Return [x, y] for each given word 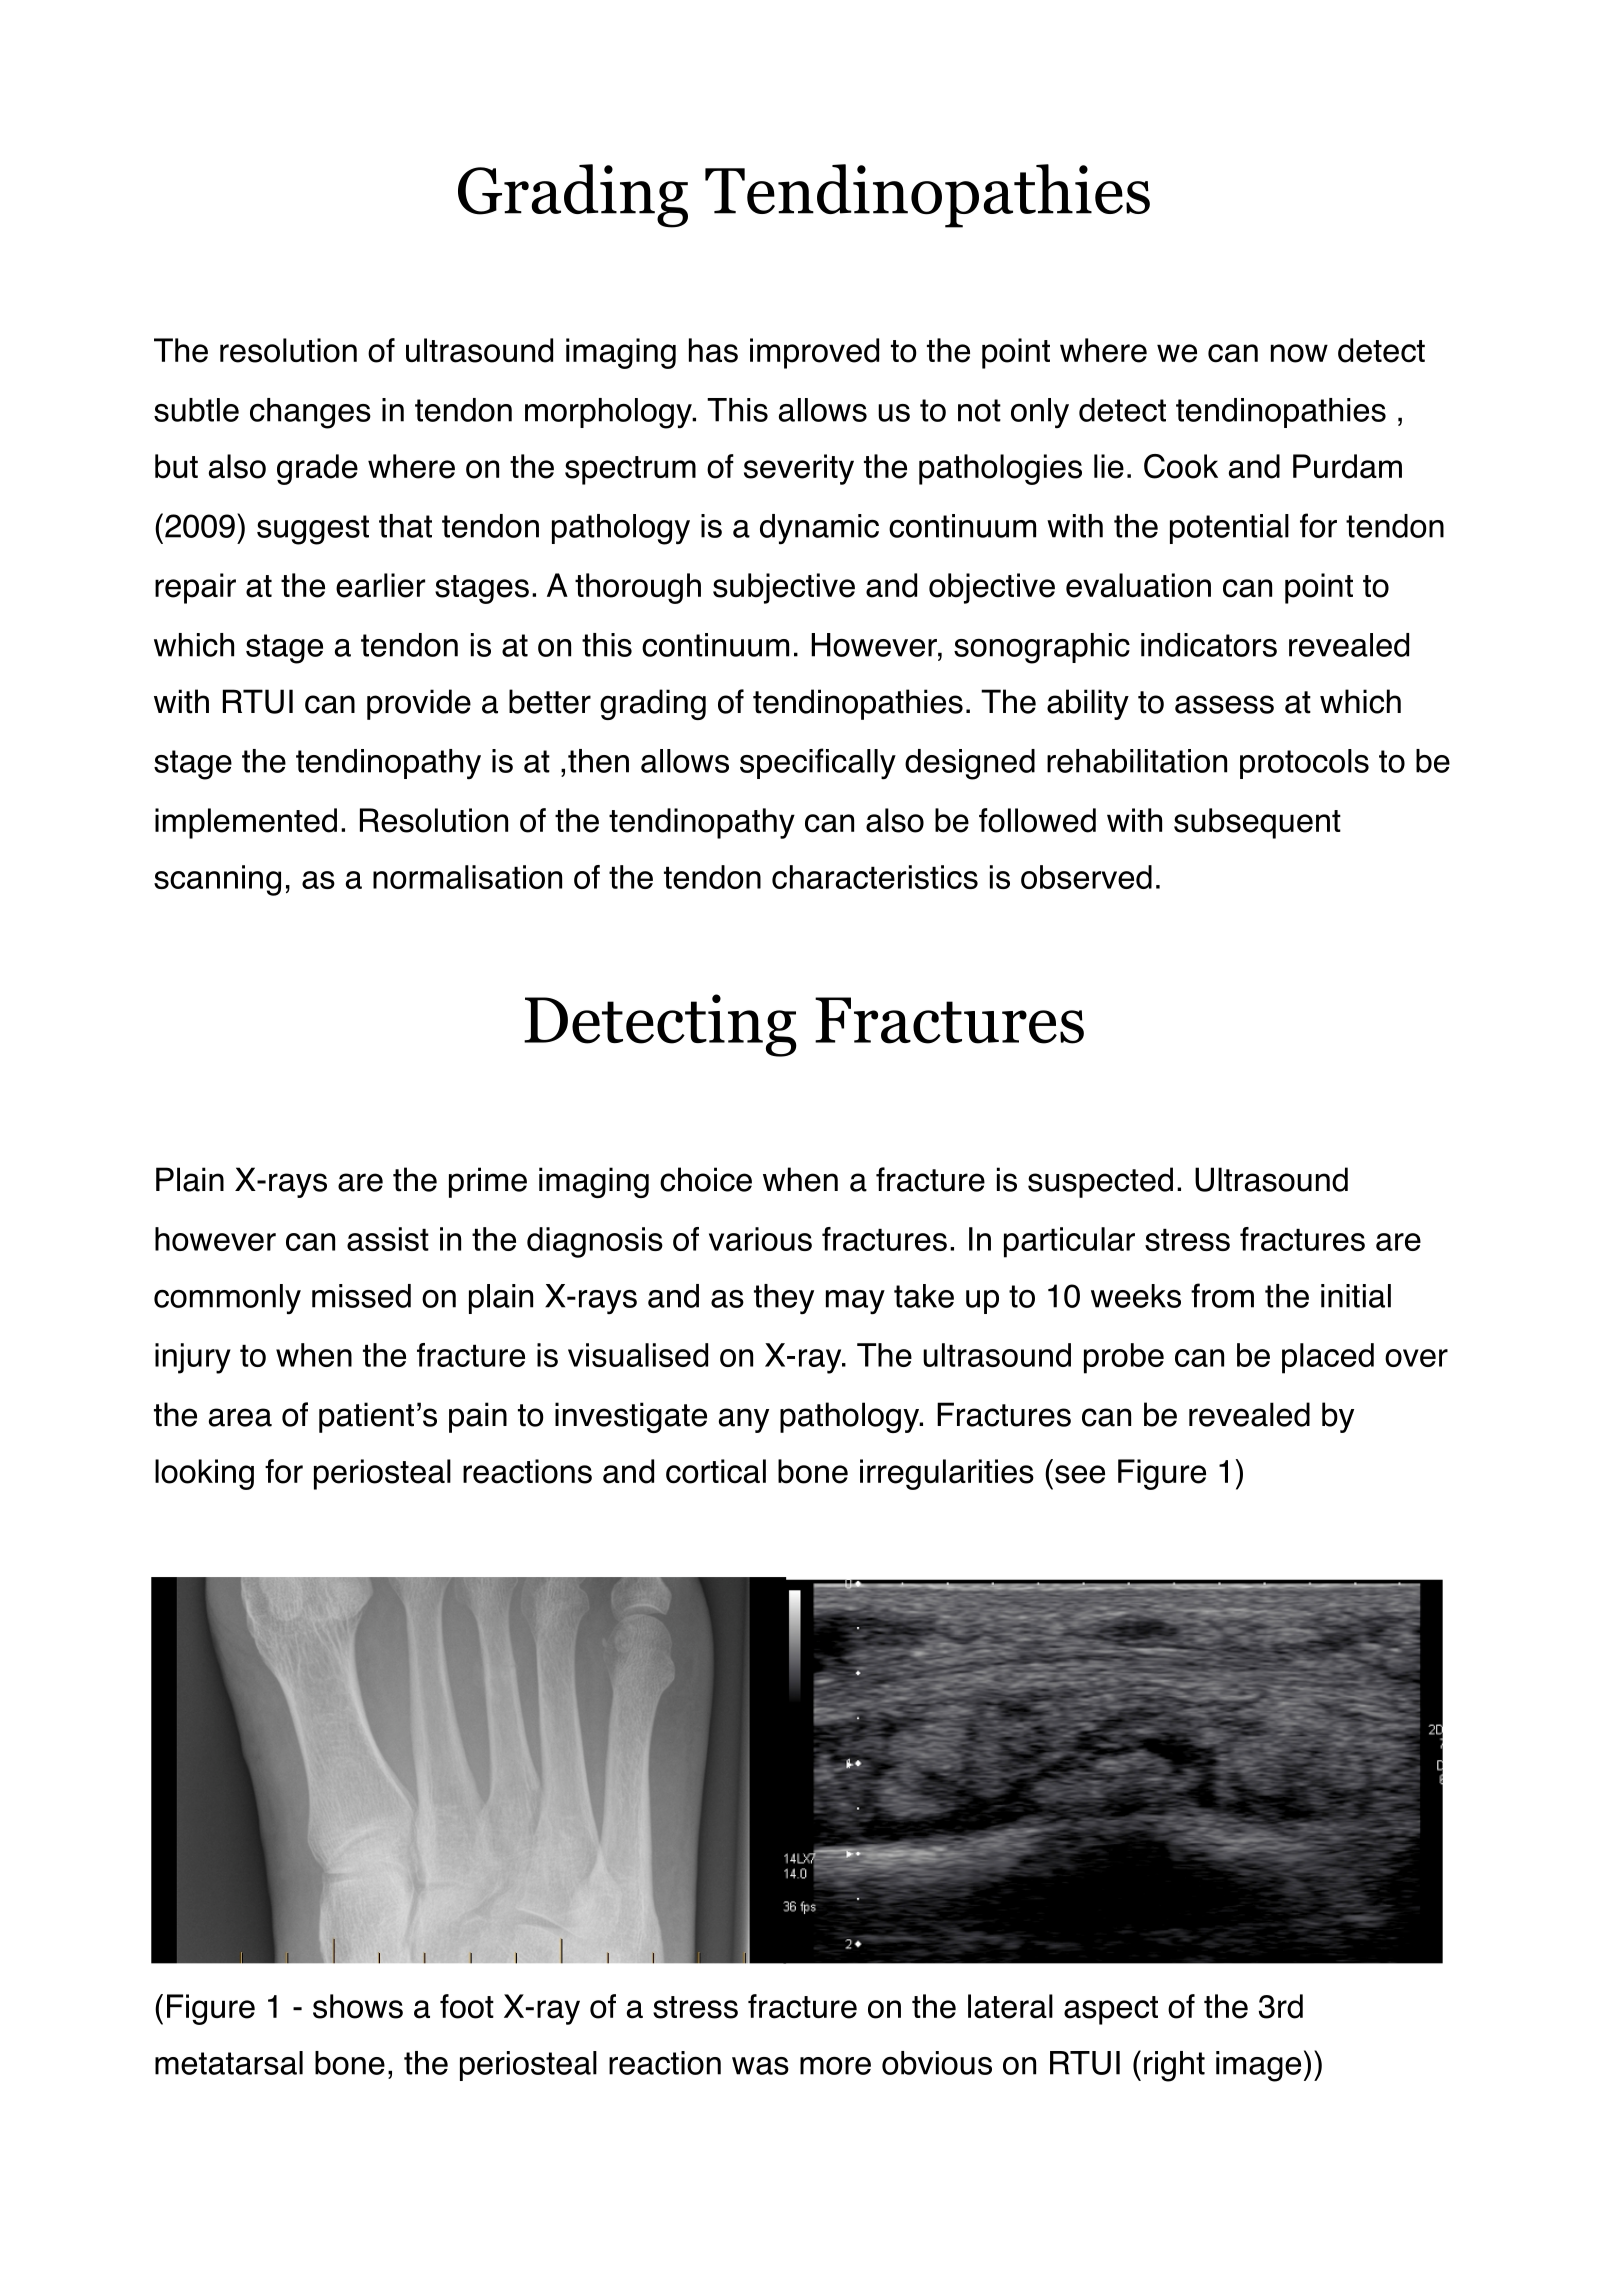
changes [310, 413]
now [1299, 353]
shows [358, 2006]
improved [814, 353]
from [1222, 1295]
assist [388, 1239]
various [760, 1239]
